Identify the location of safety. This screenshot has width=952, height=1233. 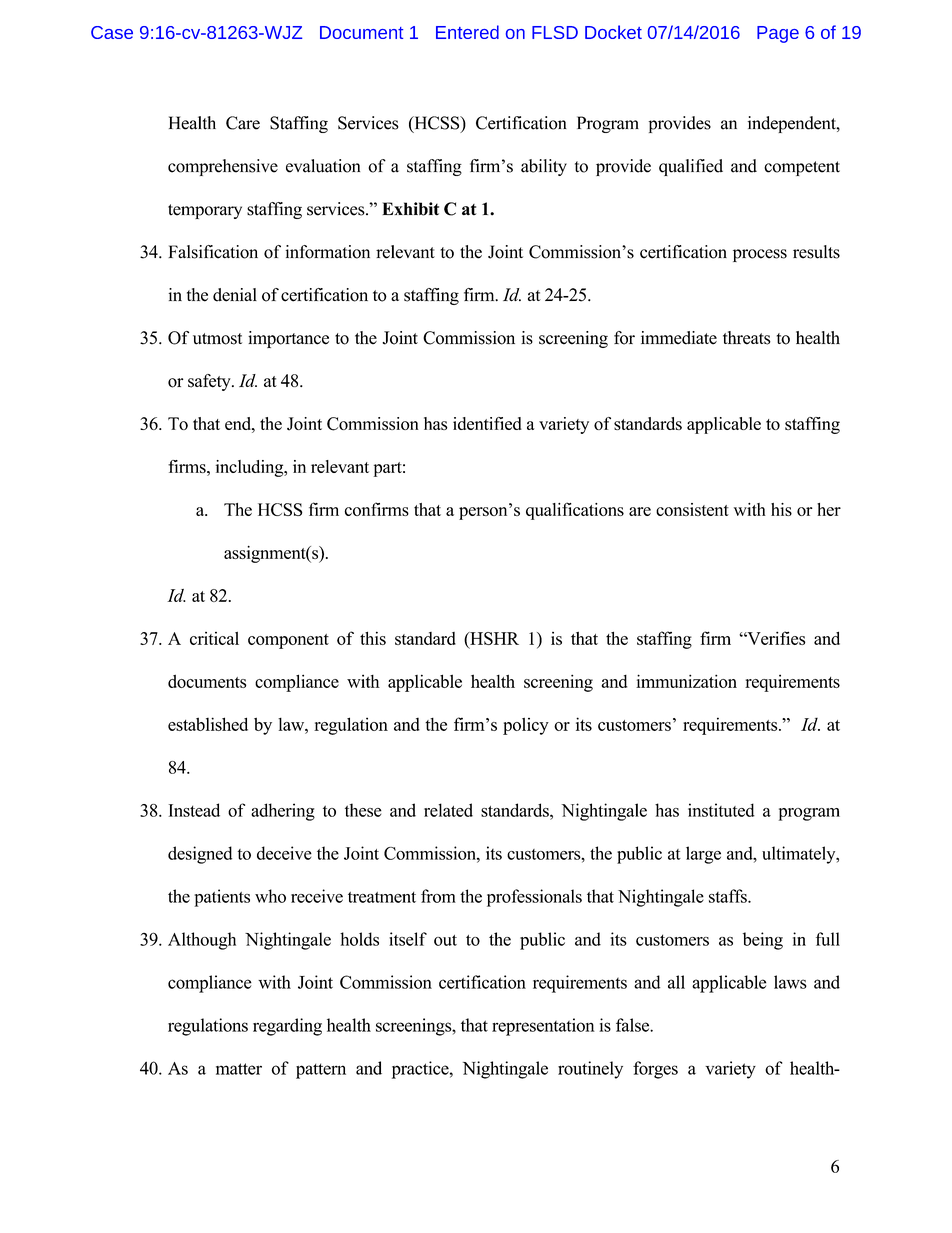
(210, 382).
